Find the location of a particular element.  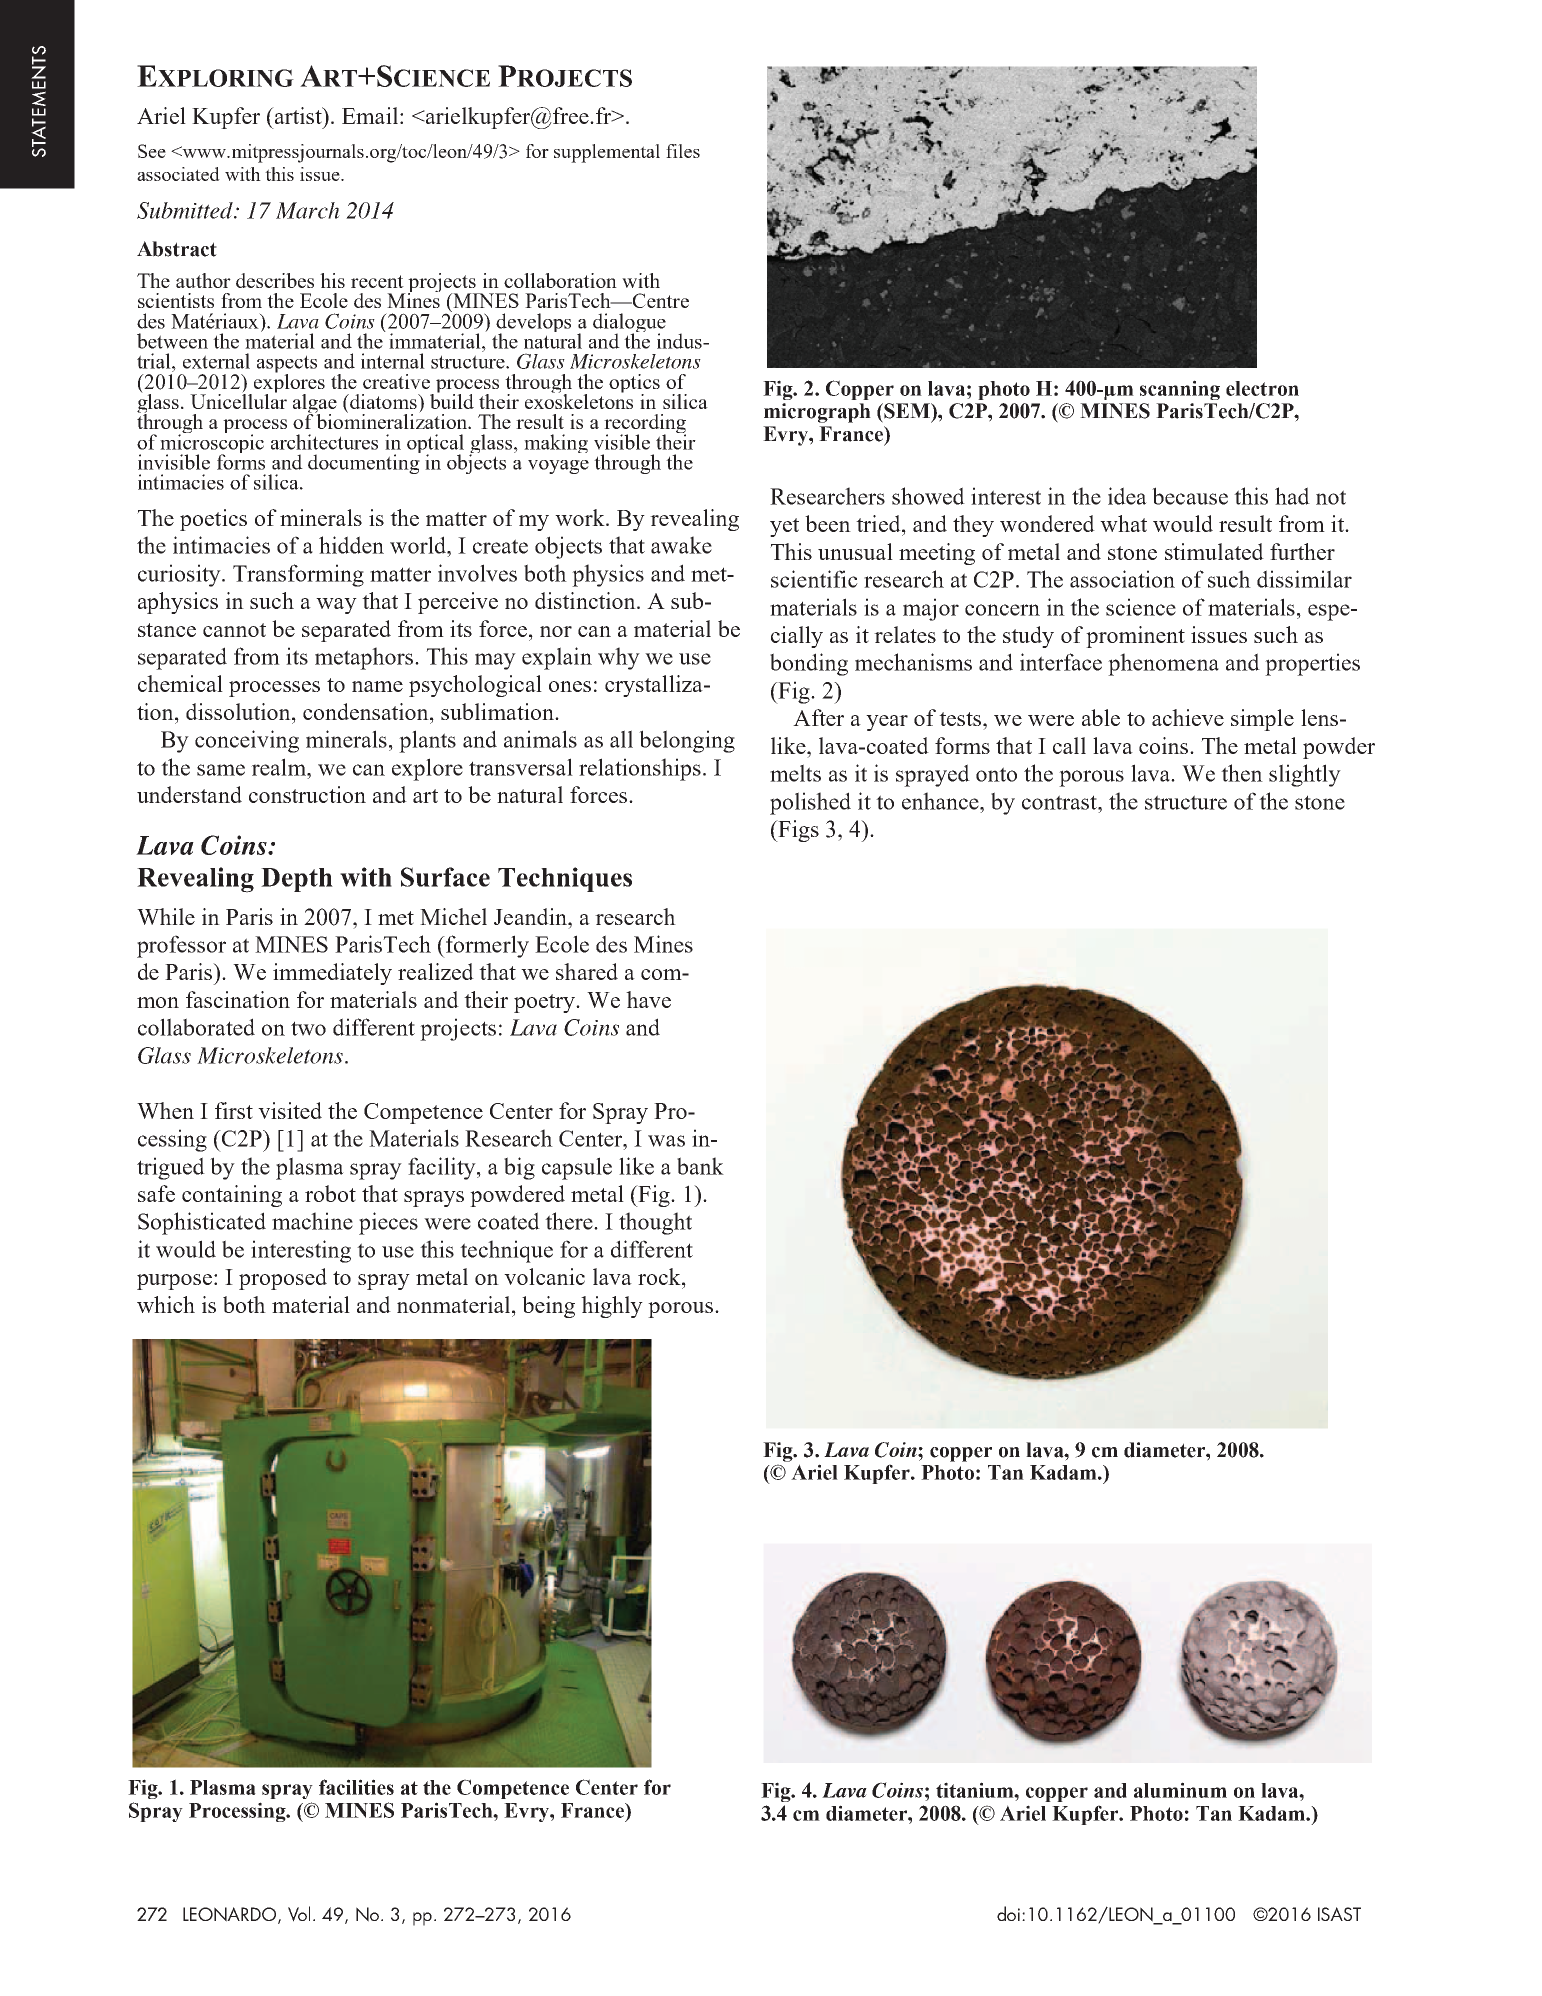

have is located at coordinates (648, 999).
